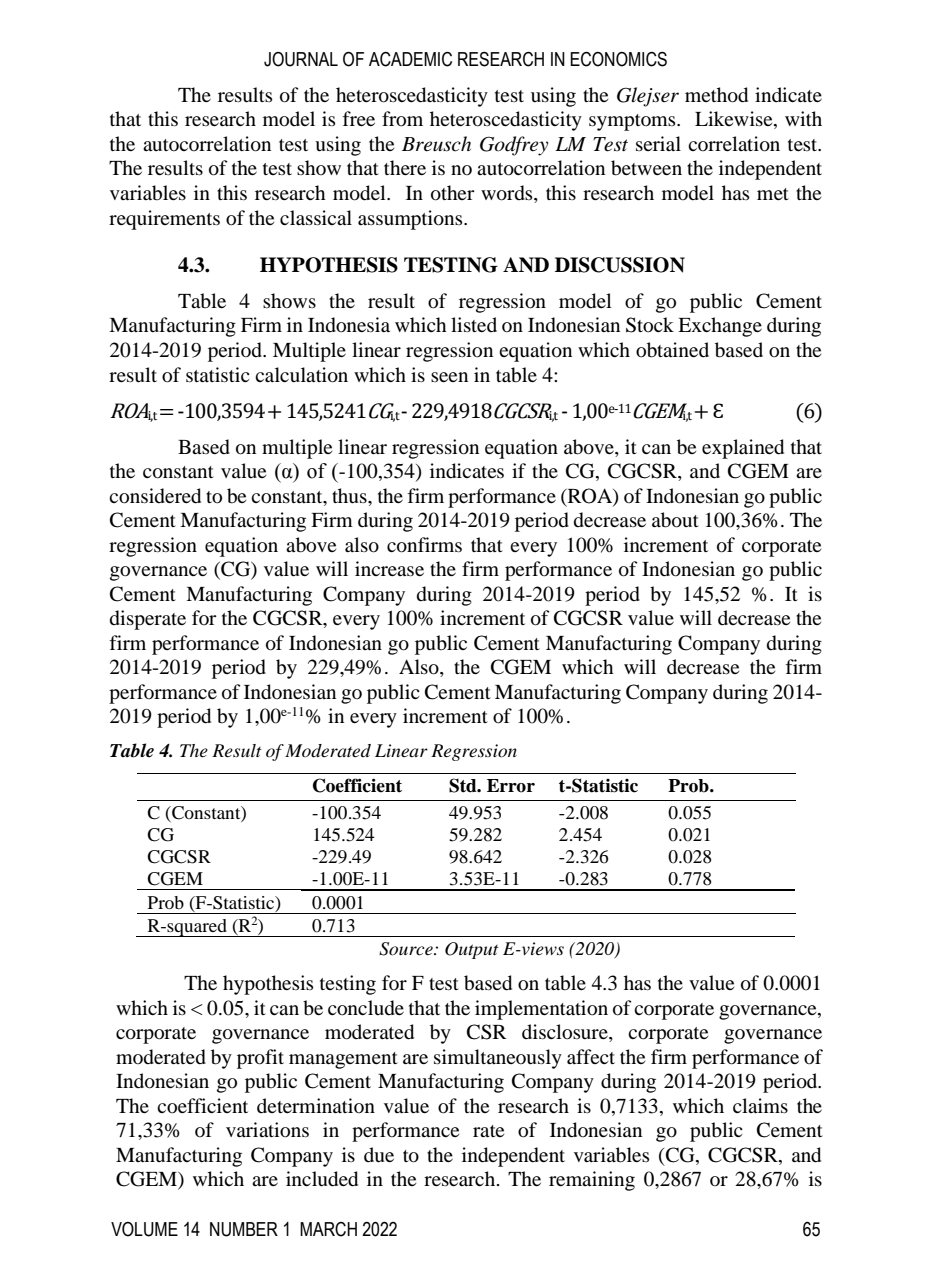 This screenshot has height=1288, width=932. What do you see at coordinates (379, 1155) in the screenshot?
I see `due` at bounding box center [379, 1155].
